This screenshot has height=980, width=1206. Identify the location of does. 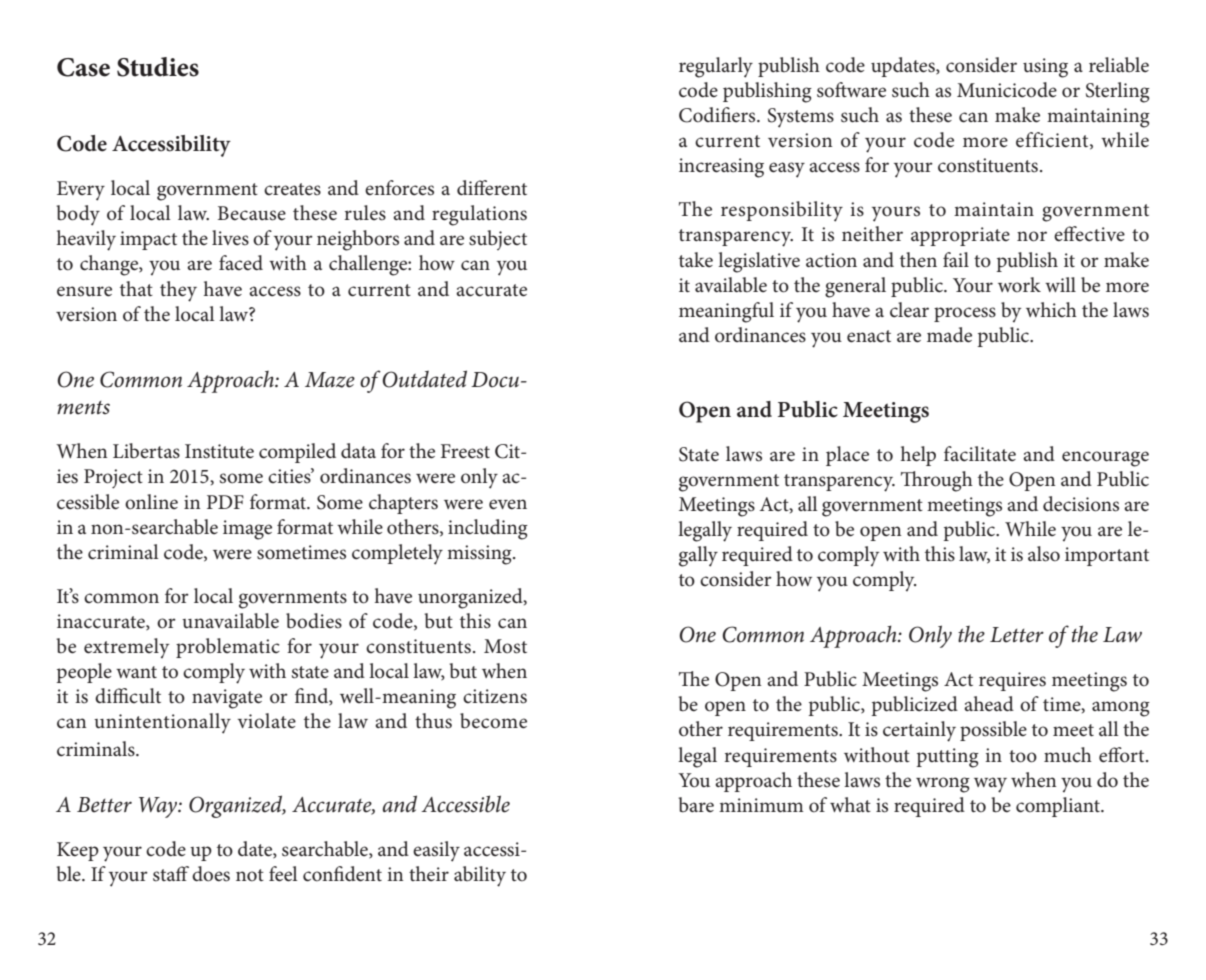
(211, 874).
